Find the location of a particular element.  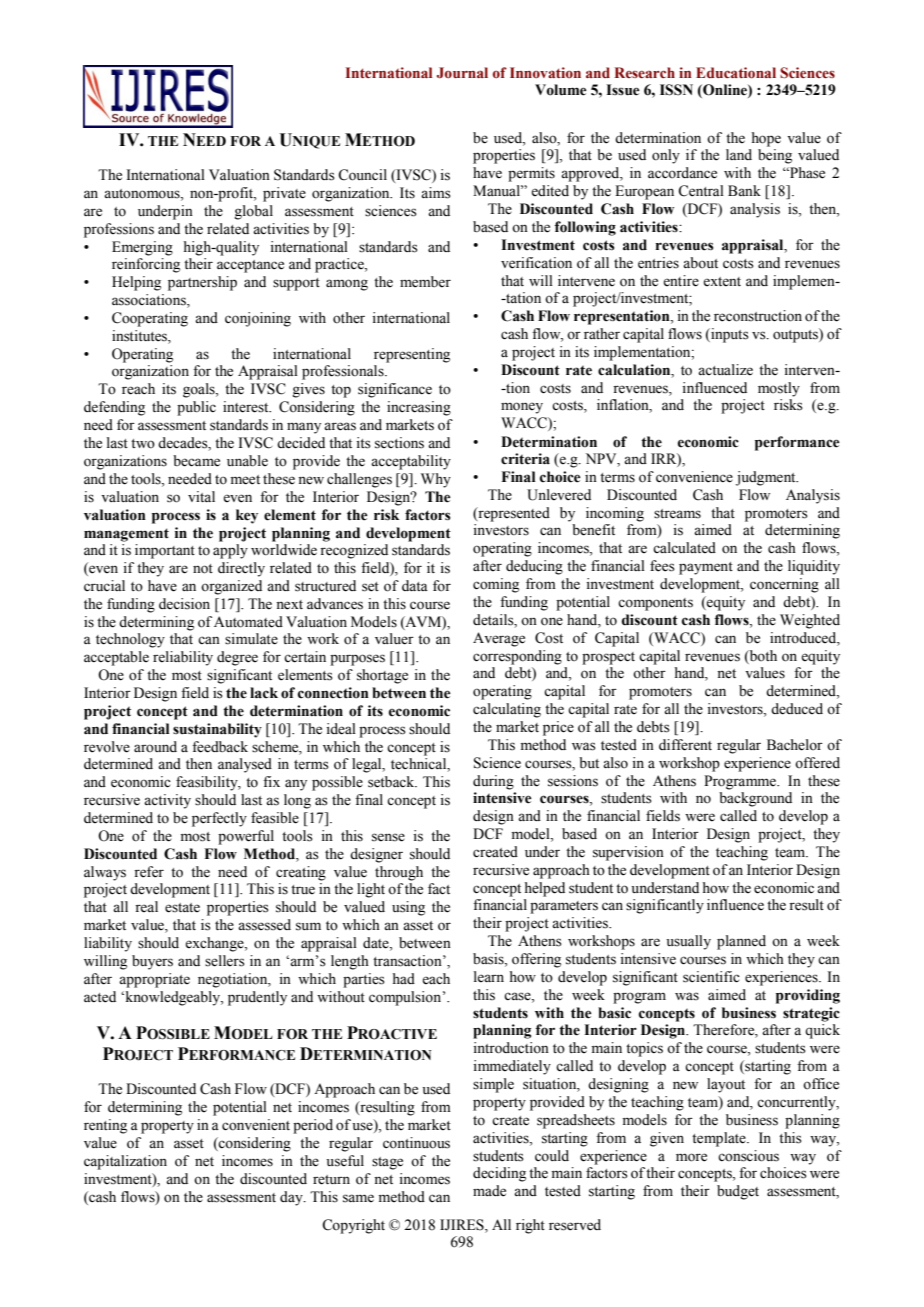

representing is located at coordinates (412, 355).
